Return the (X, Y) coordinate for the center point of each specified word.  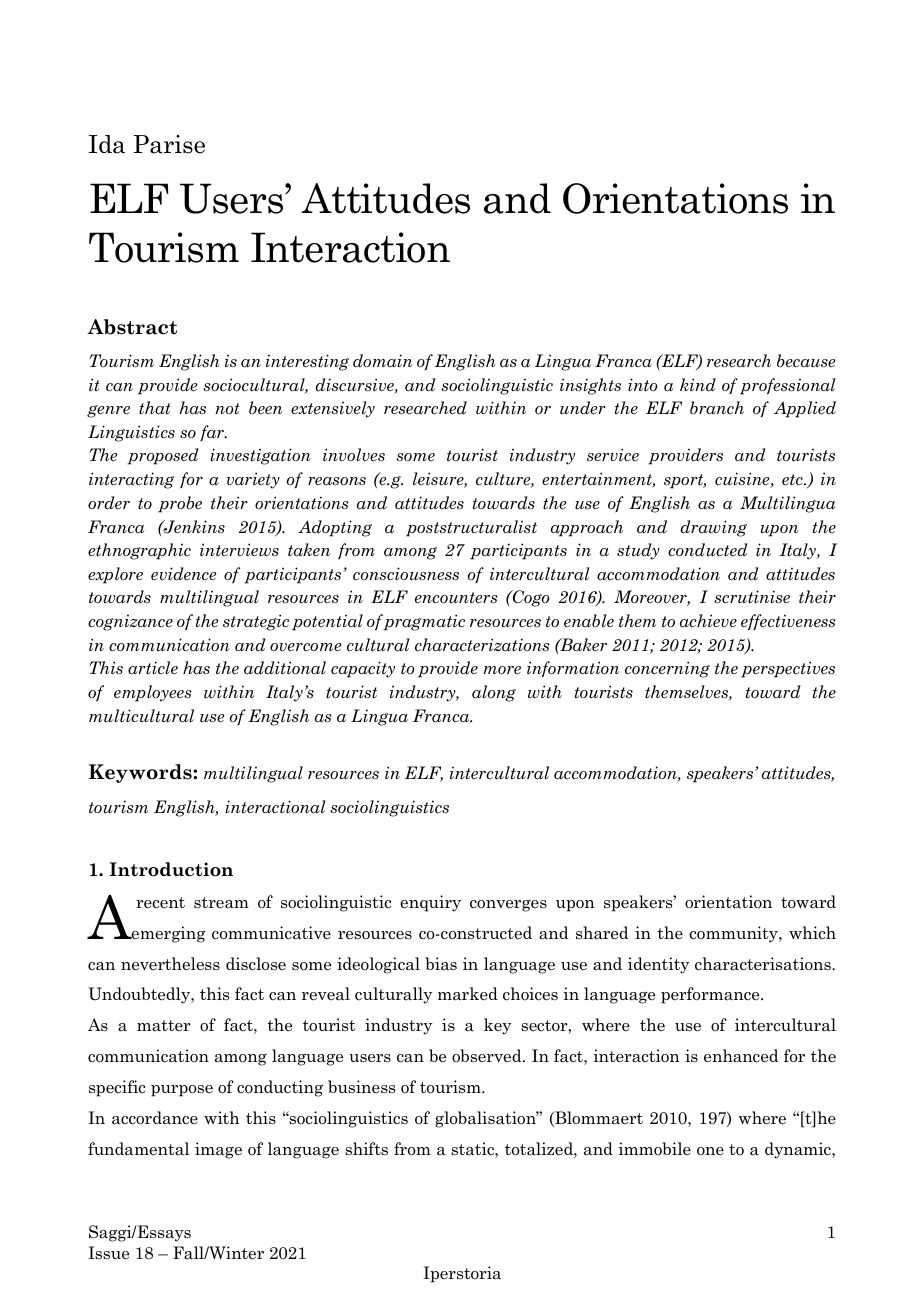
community (734, 934)
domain (382, 360)
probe (180, 504)
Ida (107, 144)
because (806, 361)
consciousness (406, 574)
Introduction (171, 869)
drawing (713, 528)
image (218, 1150)
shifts (366, 1148)
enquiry (430, 903)
